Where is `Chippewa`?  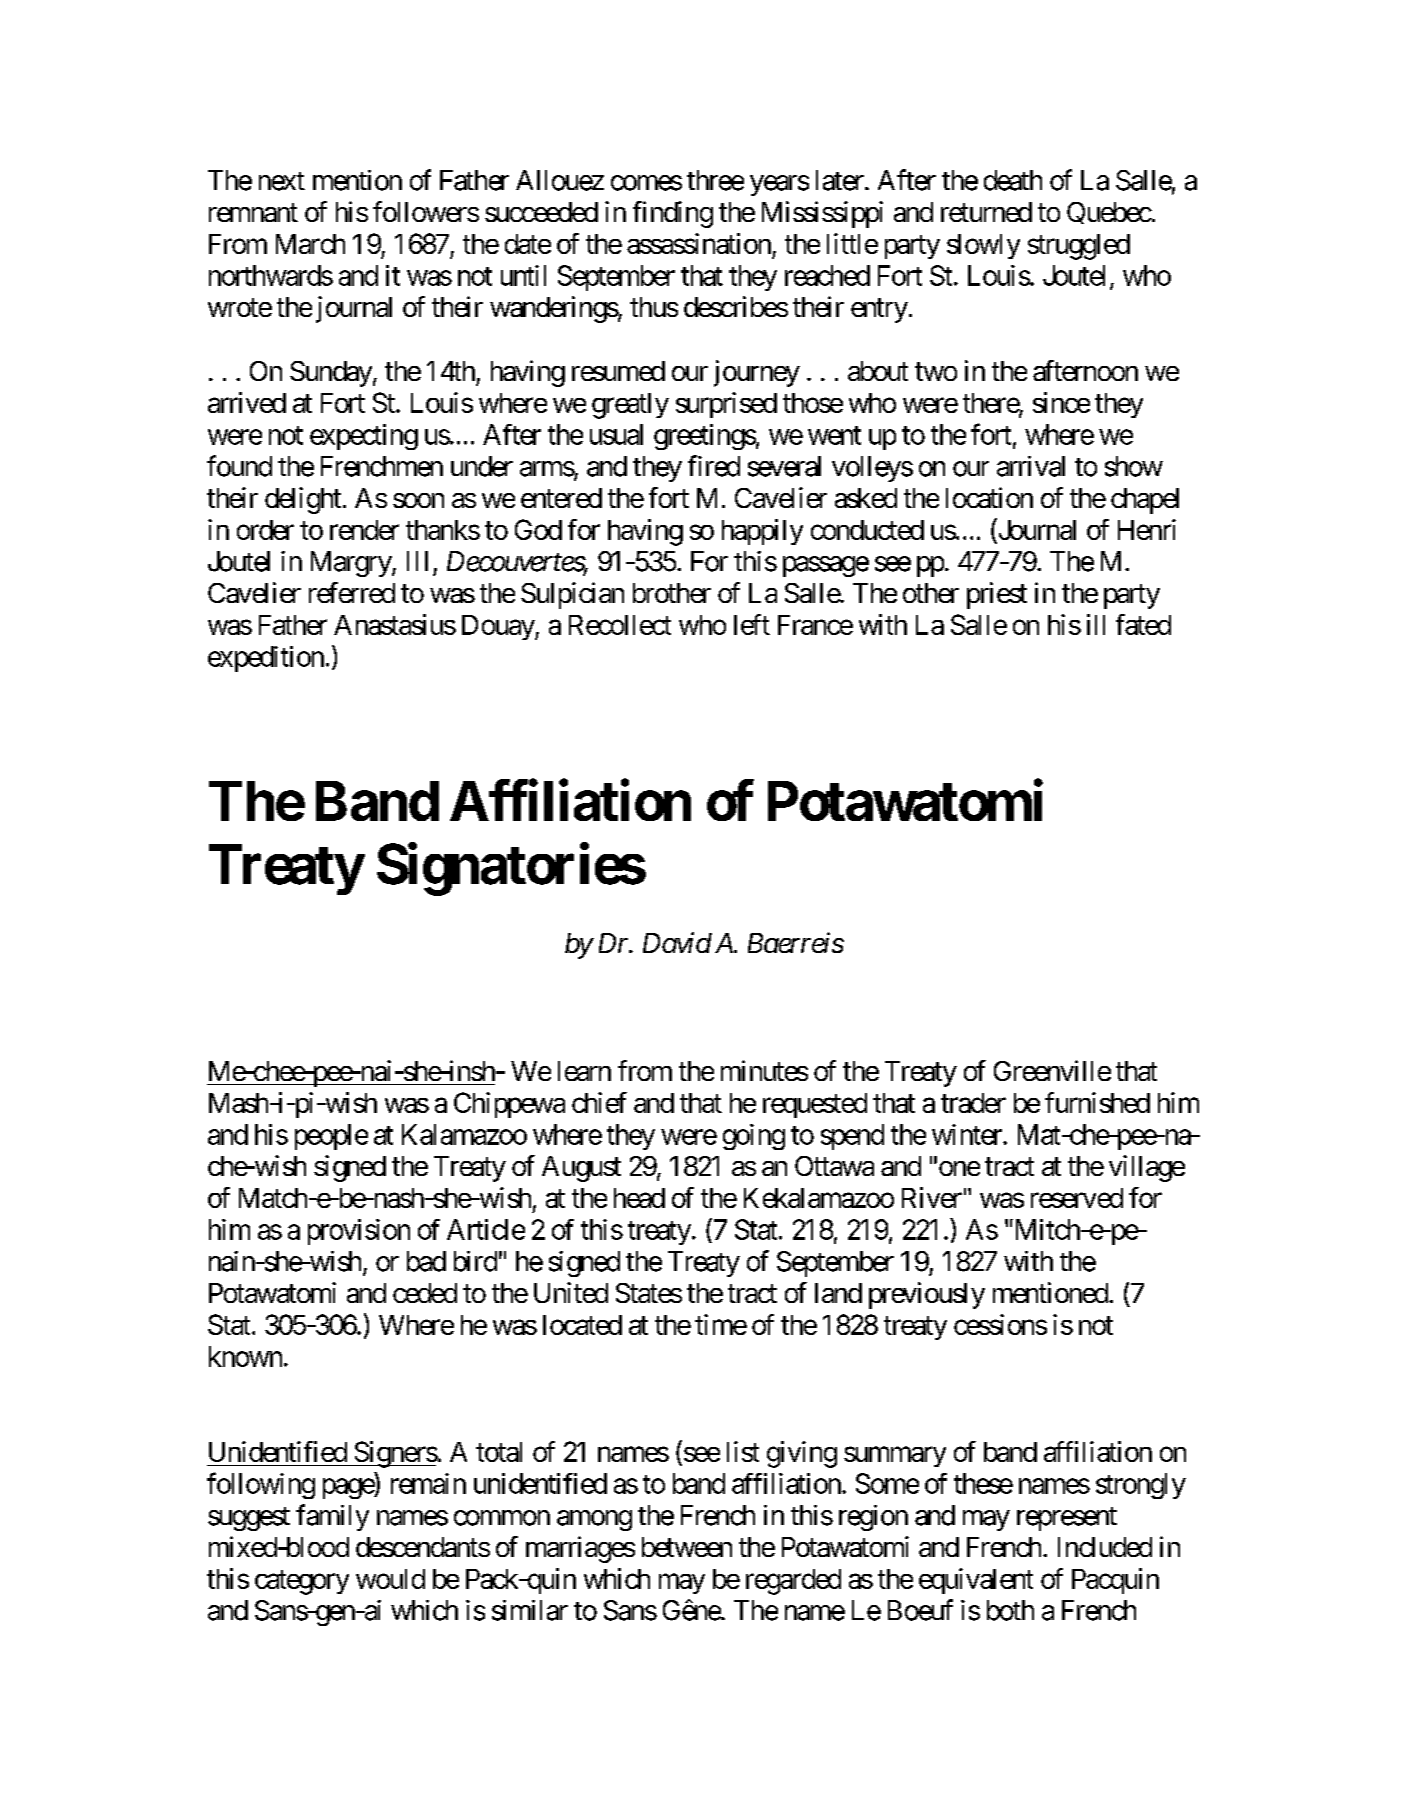 Chippewa is located at coordinates (509, 1105).
